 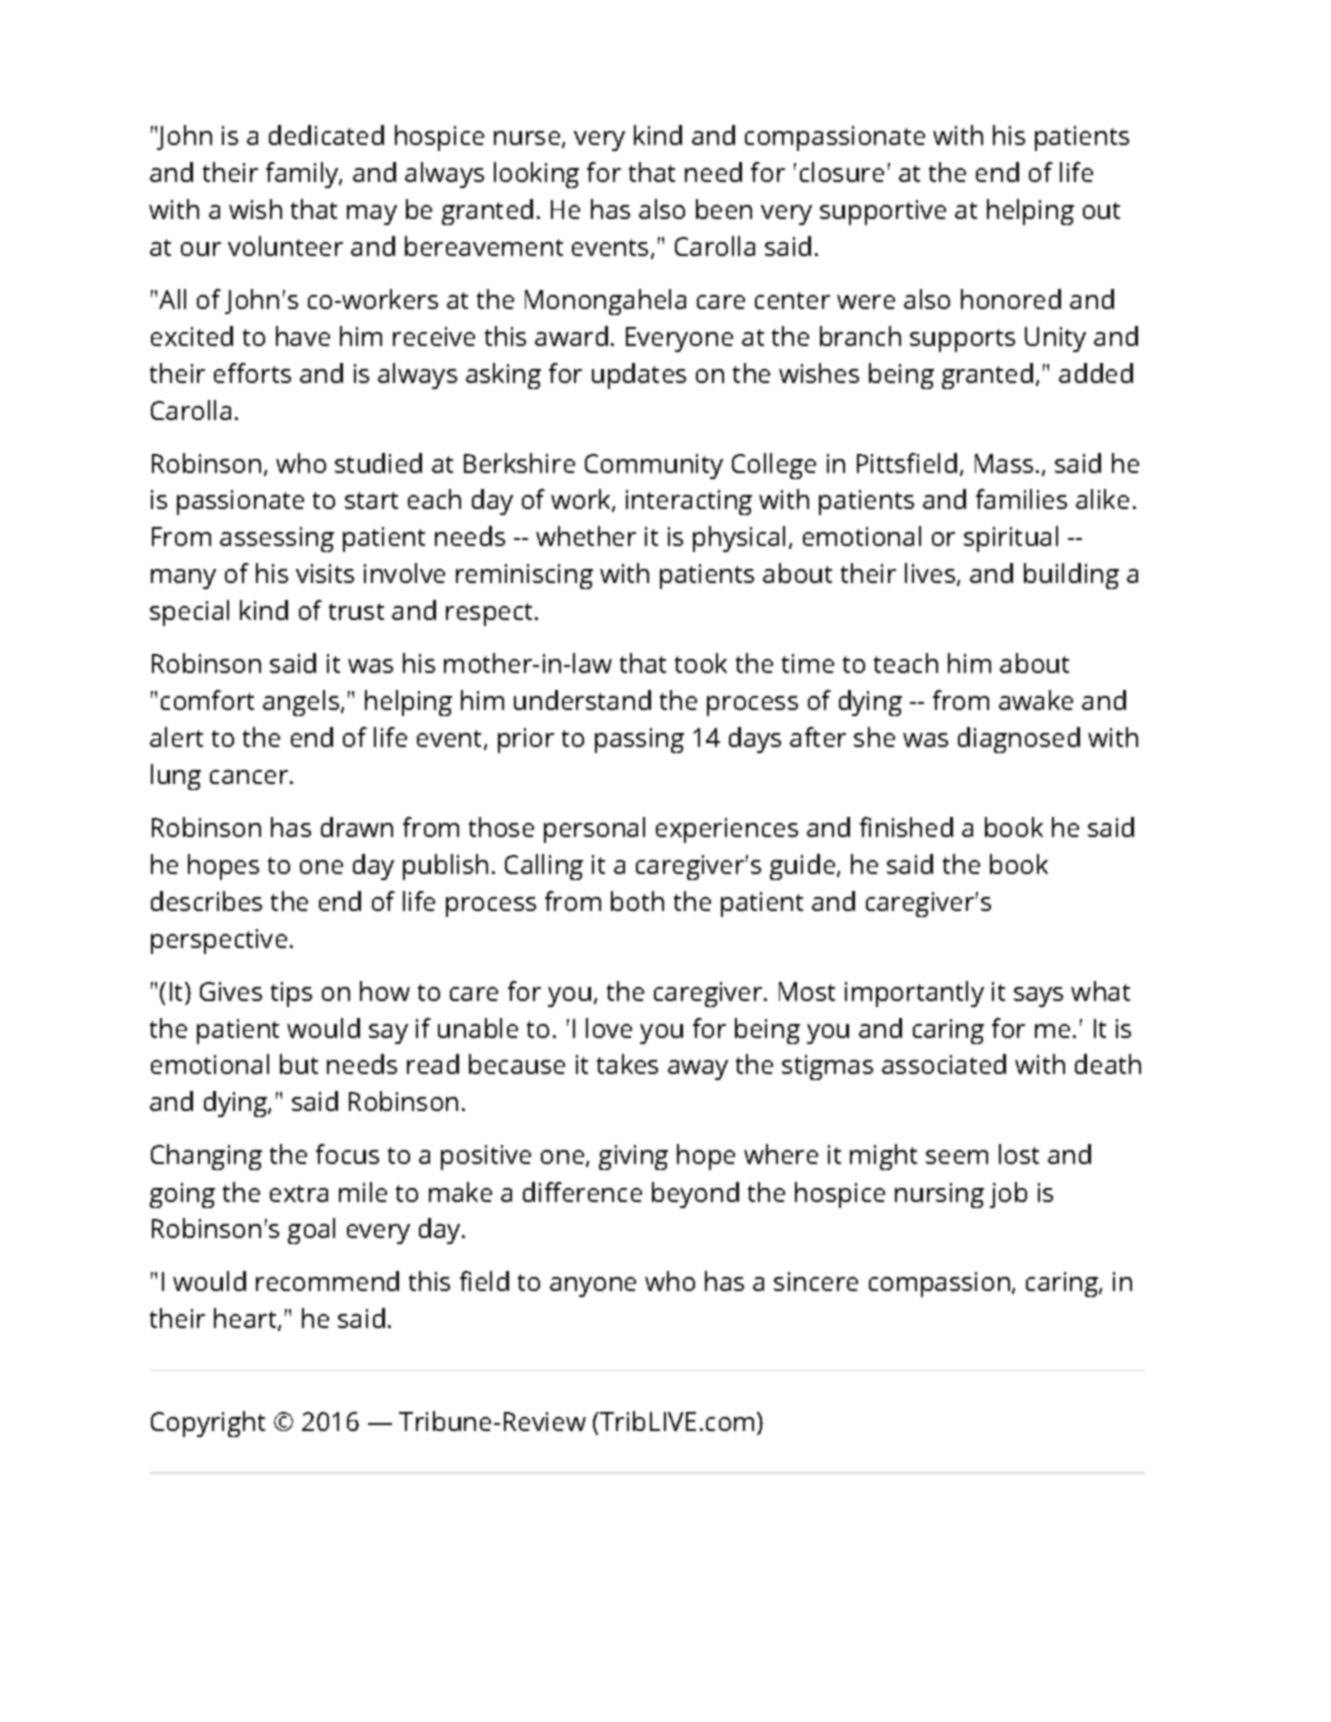 What do you see at coordinates (1019, 740) in the image?
I see `diagnosed` at bounding box center [1019, 740].
